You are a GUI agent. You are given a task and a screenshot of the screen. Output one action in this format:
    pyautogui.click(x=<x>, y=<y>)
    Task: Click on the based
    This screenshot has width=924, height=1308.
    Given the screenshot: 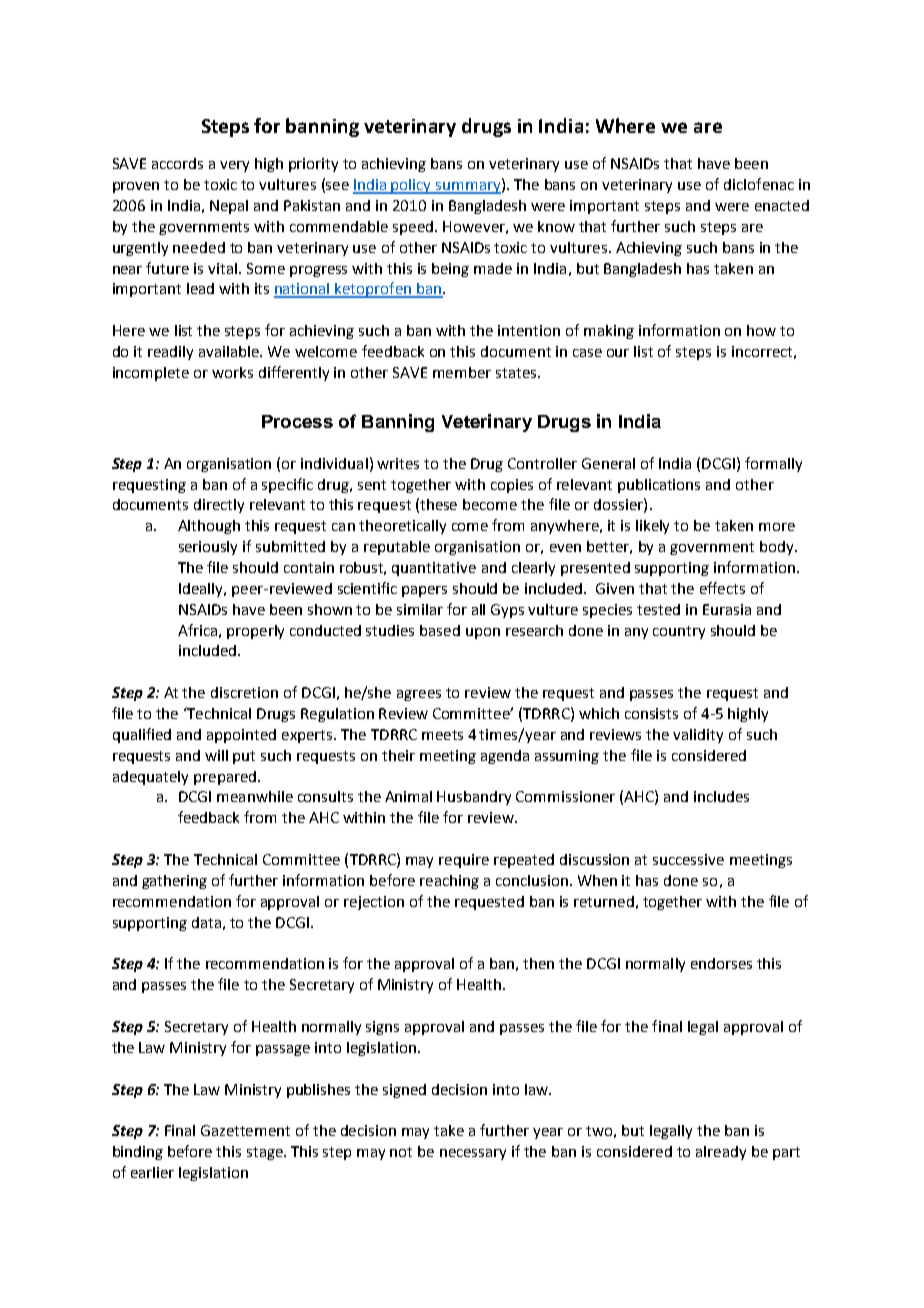 What is the action you would take?
    pyautogui.click(x=440, y=630)
